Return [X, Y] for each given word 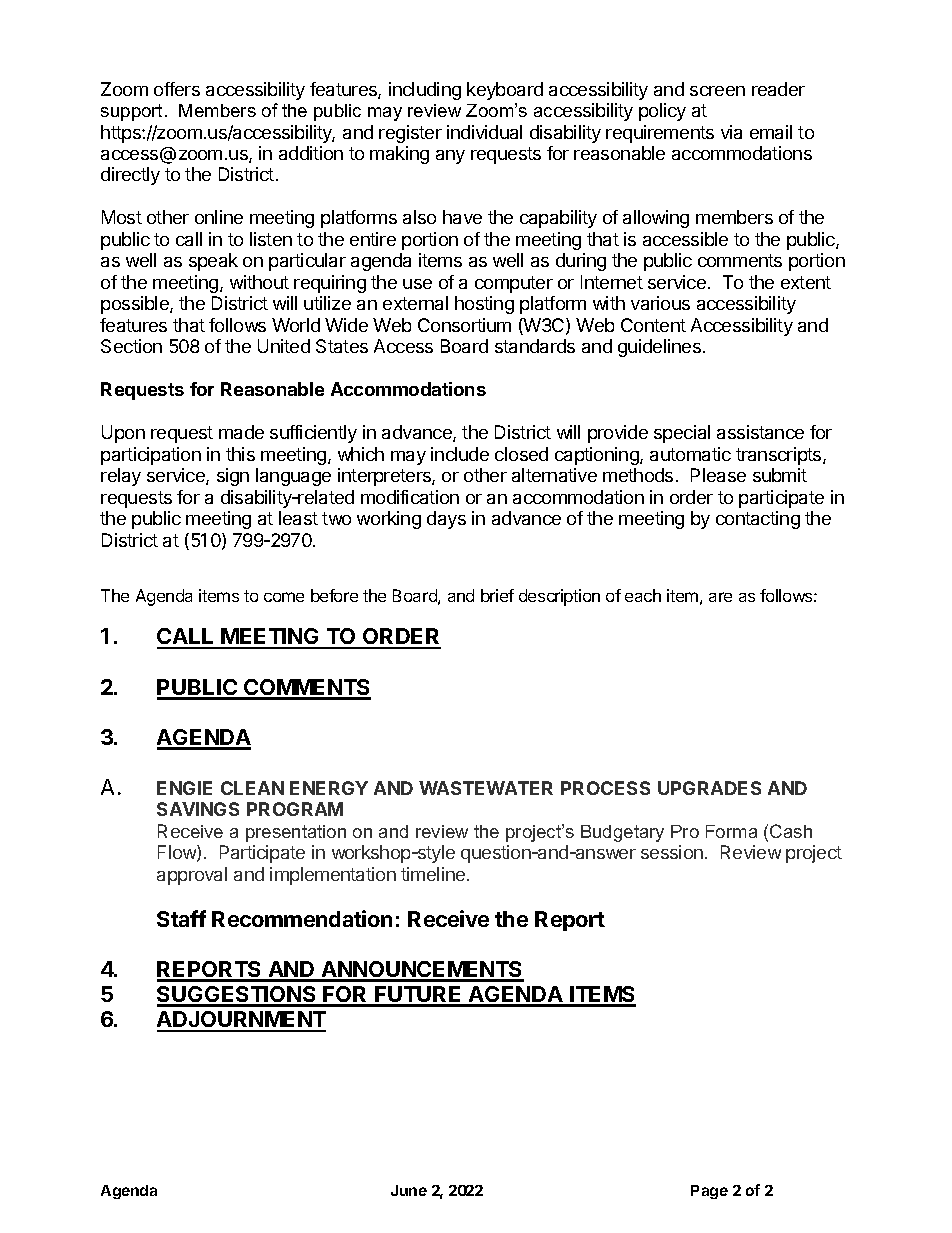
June [409, 1190]
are [720, 597]
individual [484, 132]
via [731, 132]
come [284, 597]
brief [497, 595]
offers [177, 89]
